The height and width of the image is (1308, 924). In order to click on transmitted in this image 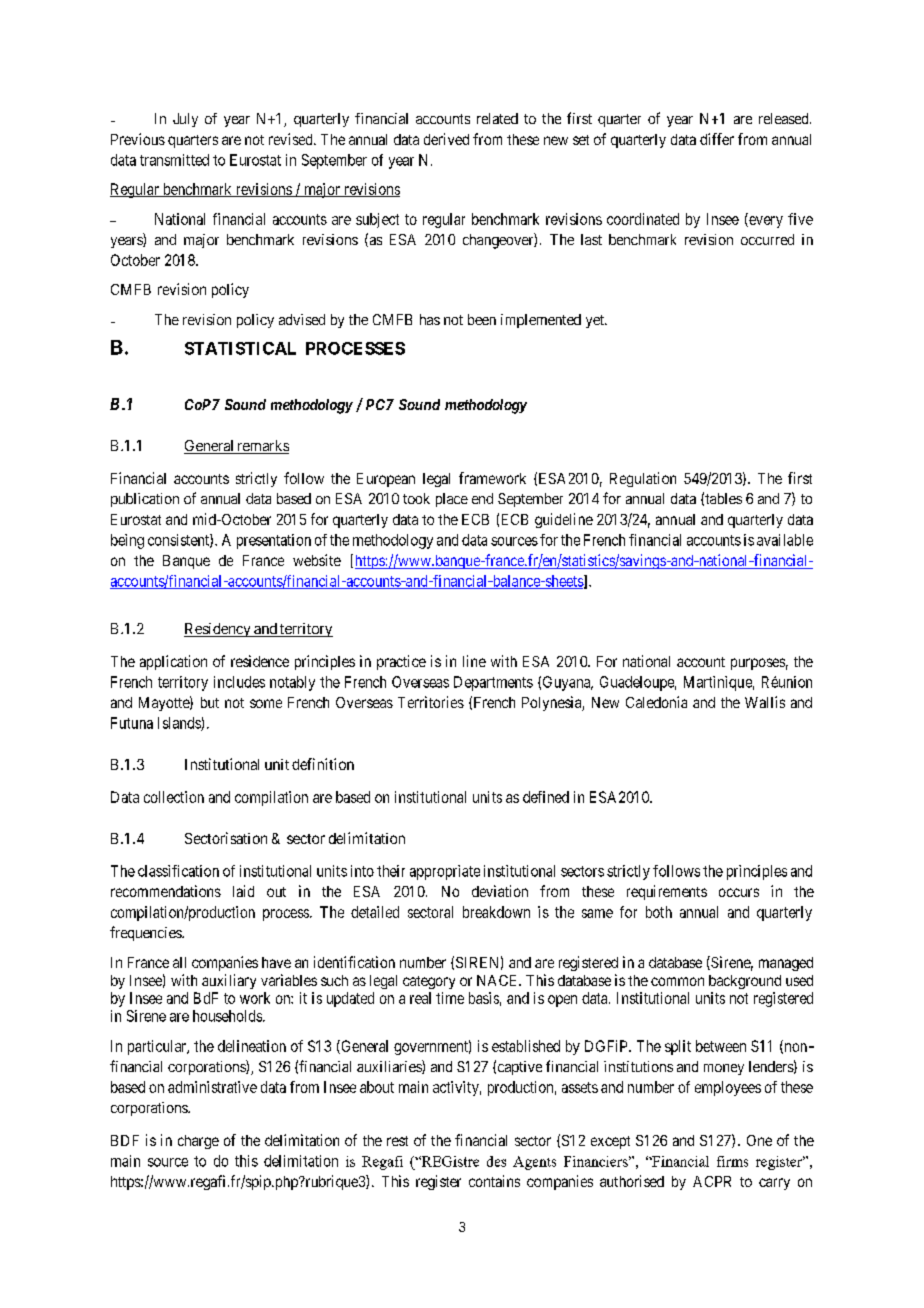, I will do `click(174, 160)`.
